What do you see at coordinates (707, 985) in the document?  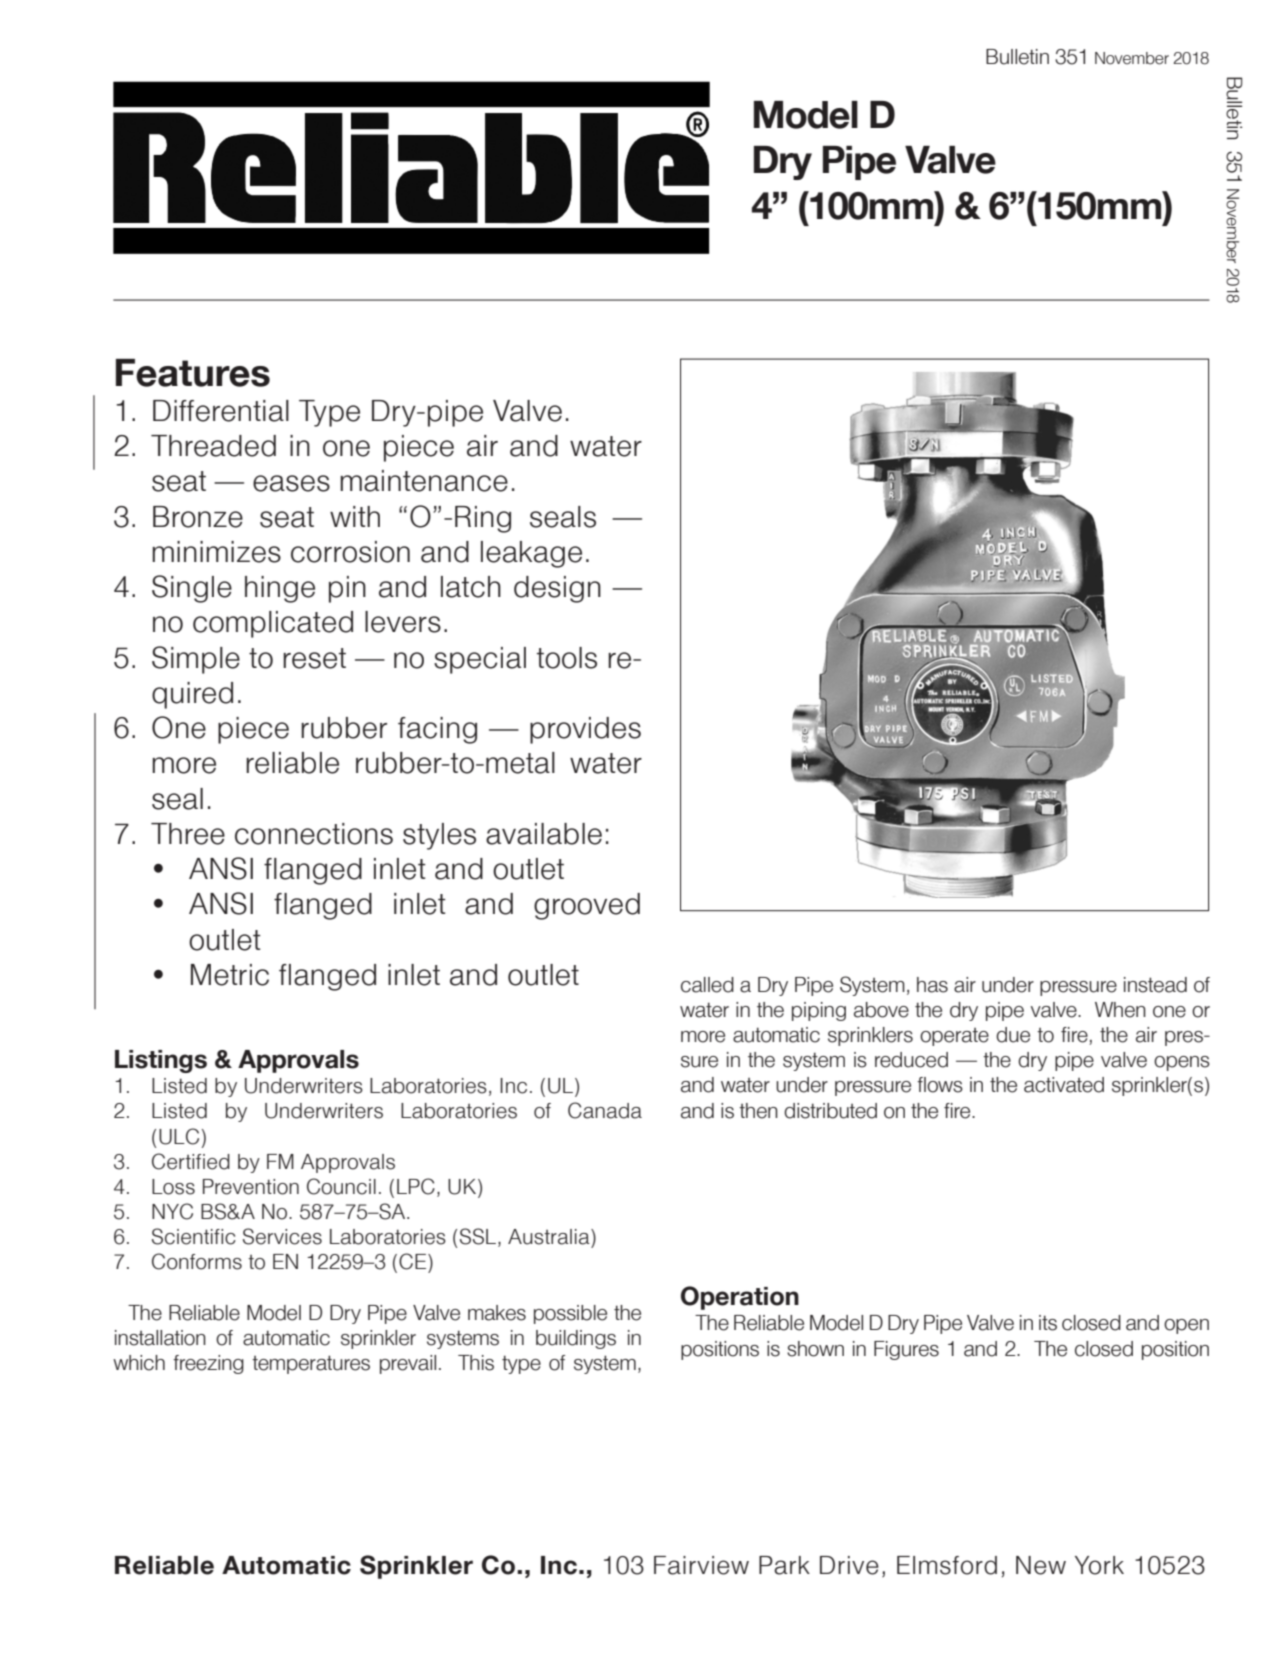 I see `called` at bounding box center [707, 985].
